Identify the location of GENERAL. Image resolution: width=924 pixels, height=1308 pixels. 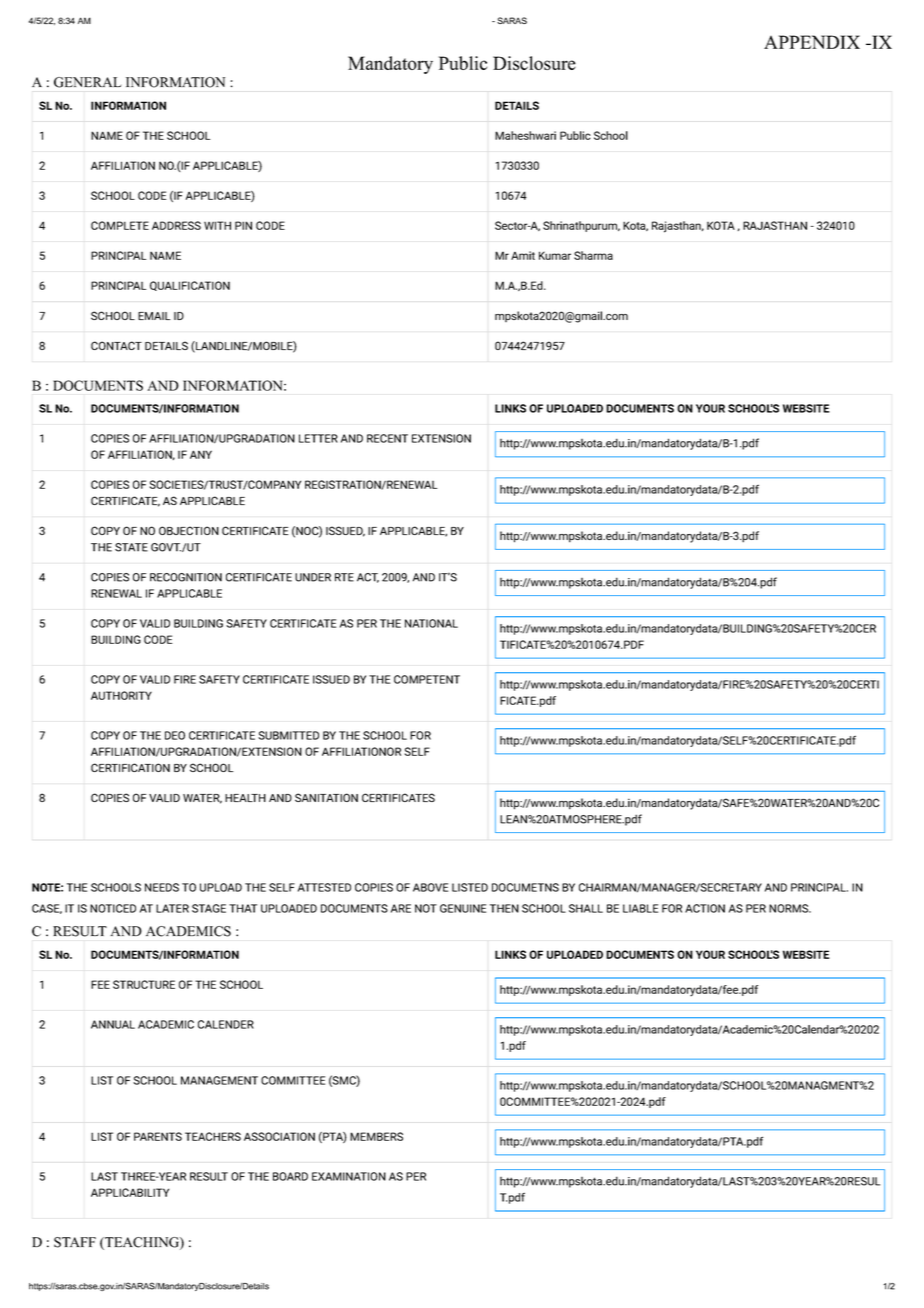
(87, 82).
